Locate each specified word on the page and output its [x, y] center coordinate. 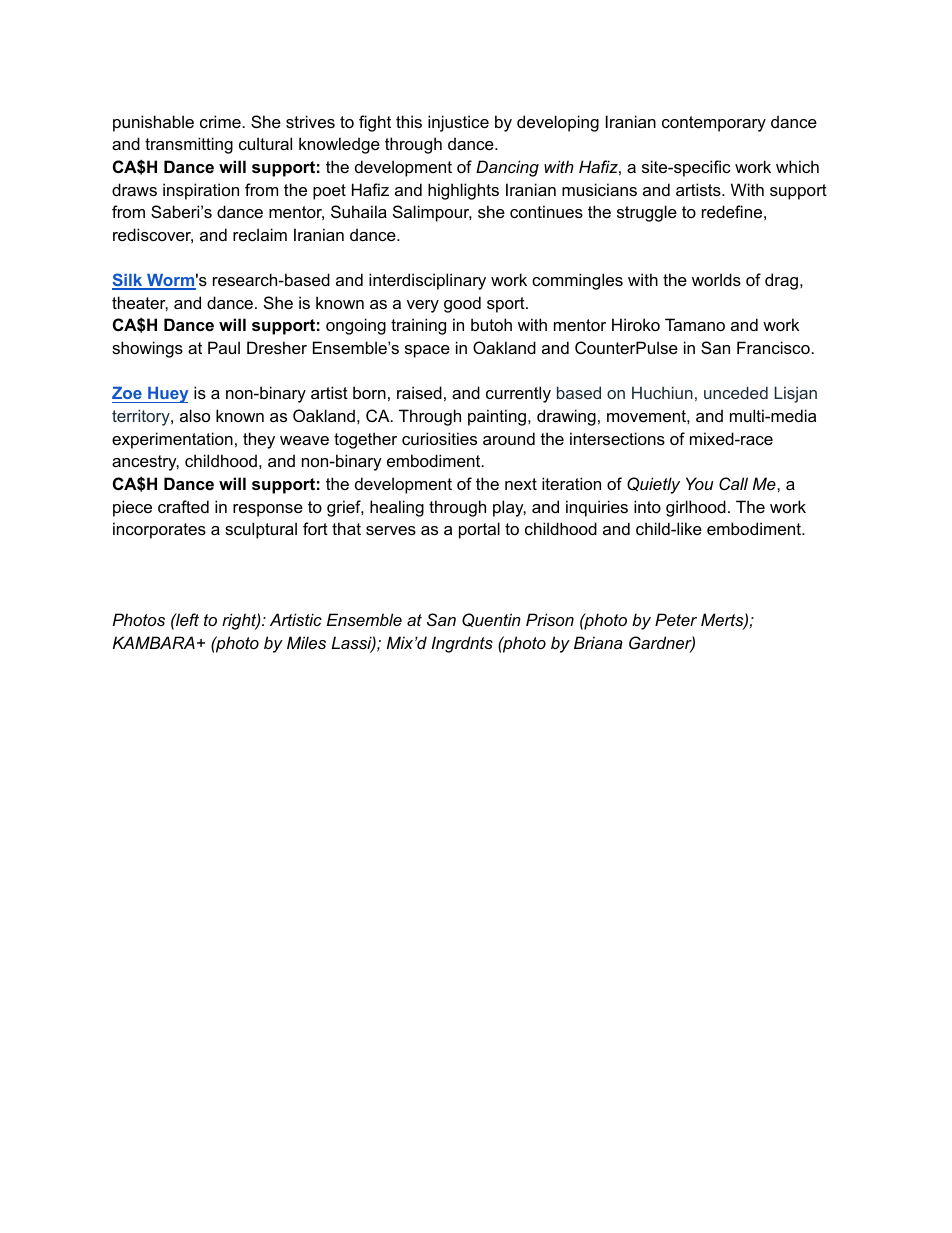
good [462, 304]
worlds [716, 279]
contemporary [714, 124]
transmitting [189, 145]
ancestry [145, 463]
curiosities [439, 438]
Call [733, 483]
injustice [458, 123]
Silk [128, 281]
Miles [306, 642]
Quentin [491, 620]
